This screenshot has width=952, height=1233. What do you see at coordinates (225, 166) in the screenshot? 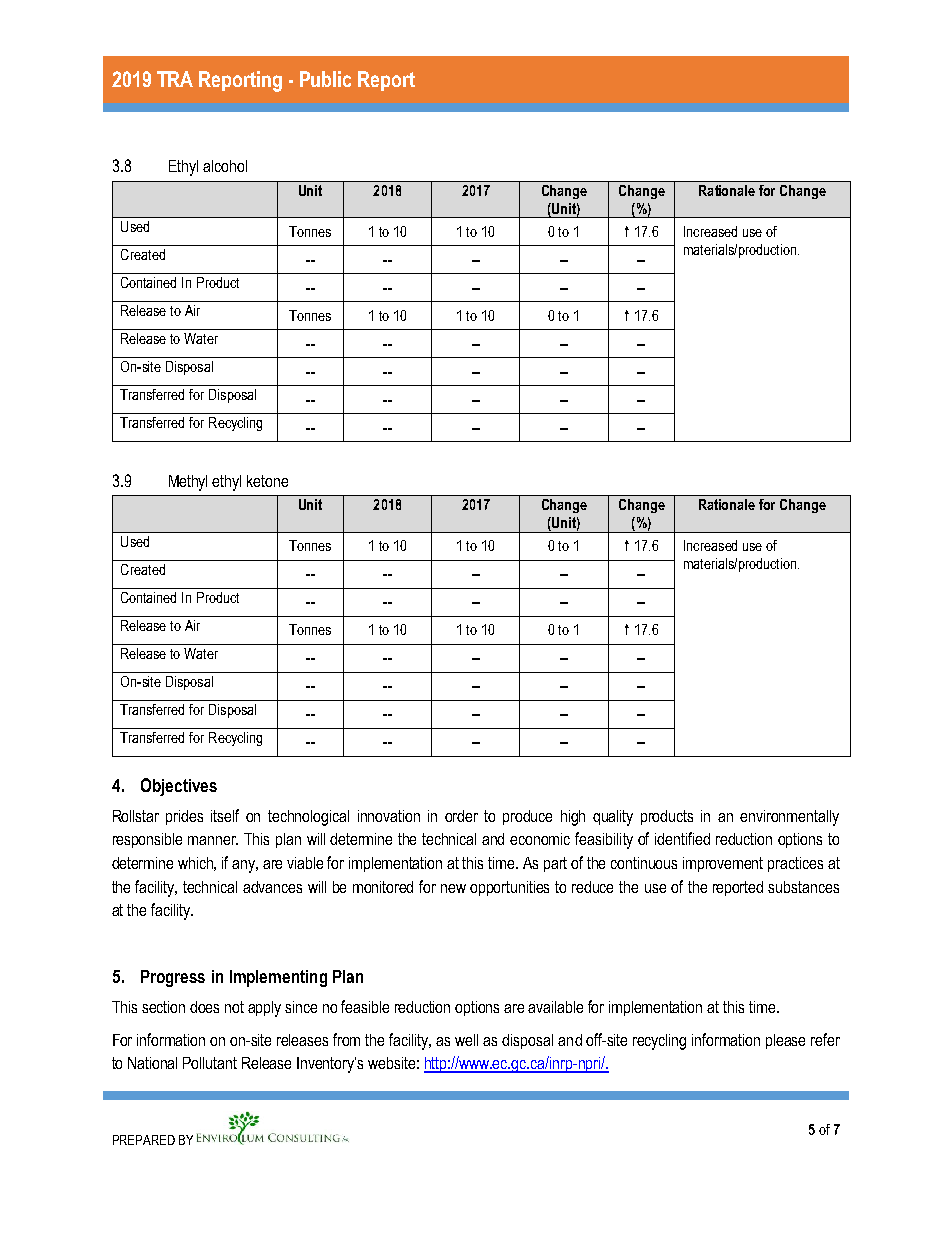
I see `alcohol` at bounding box center [225, 166].
